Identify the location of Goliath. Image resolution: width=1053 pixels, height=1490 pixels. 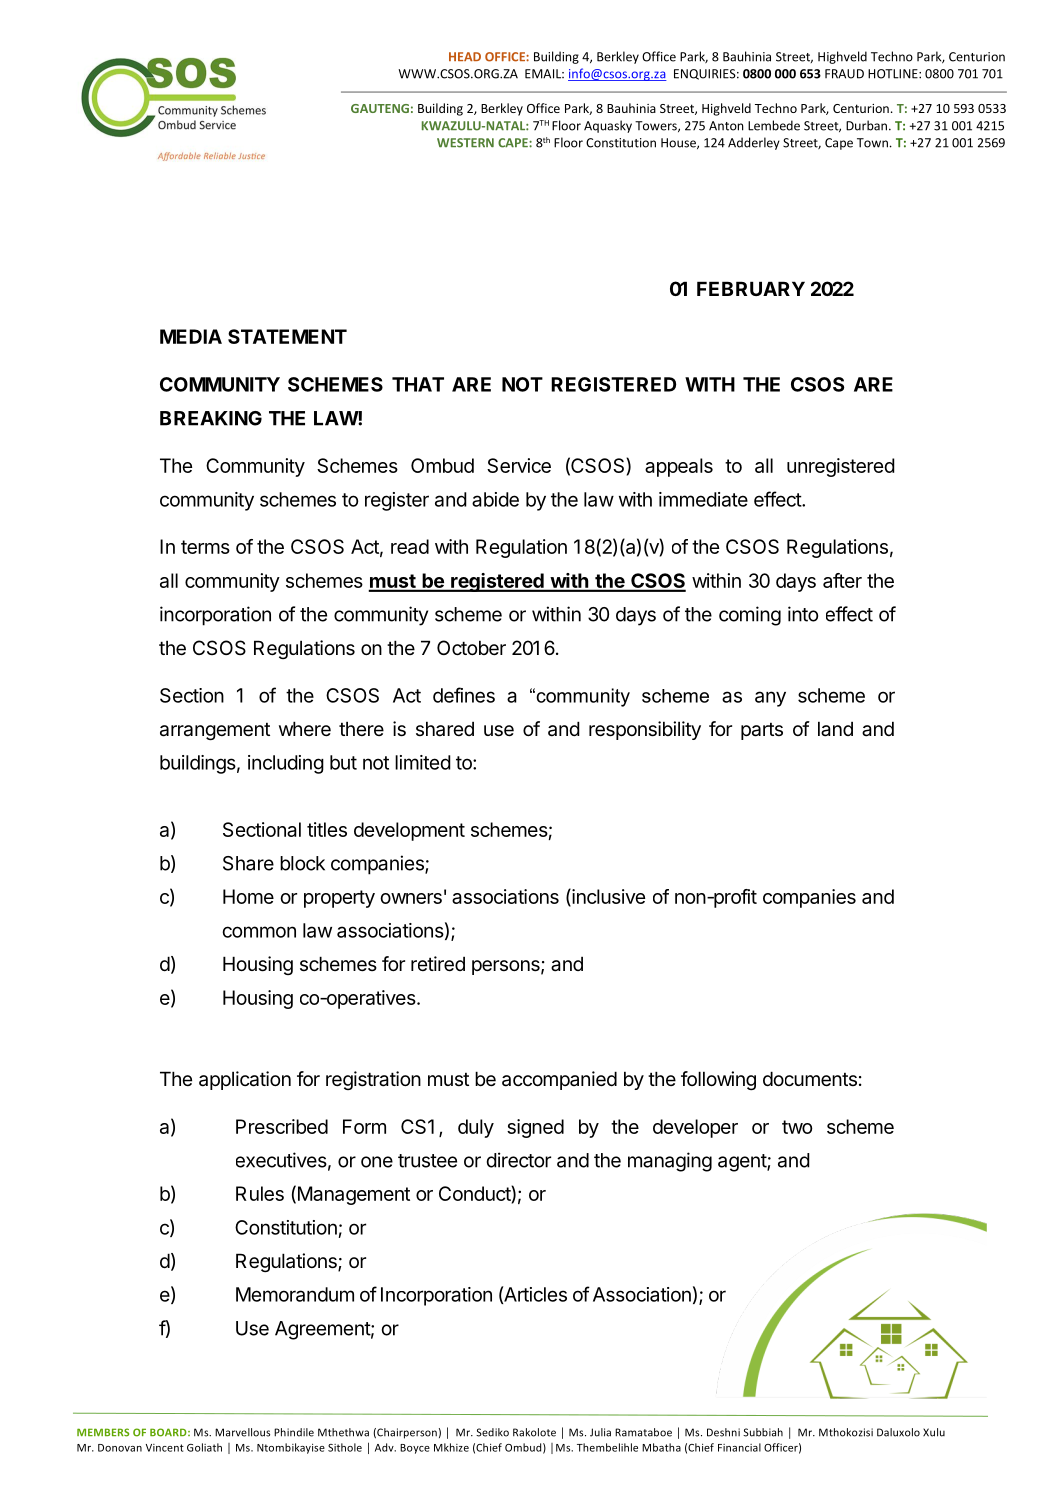
(204, 1447).
